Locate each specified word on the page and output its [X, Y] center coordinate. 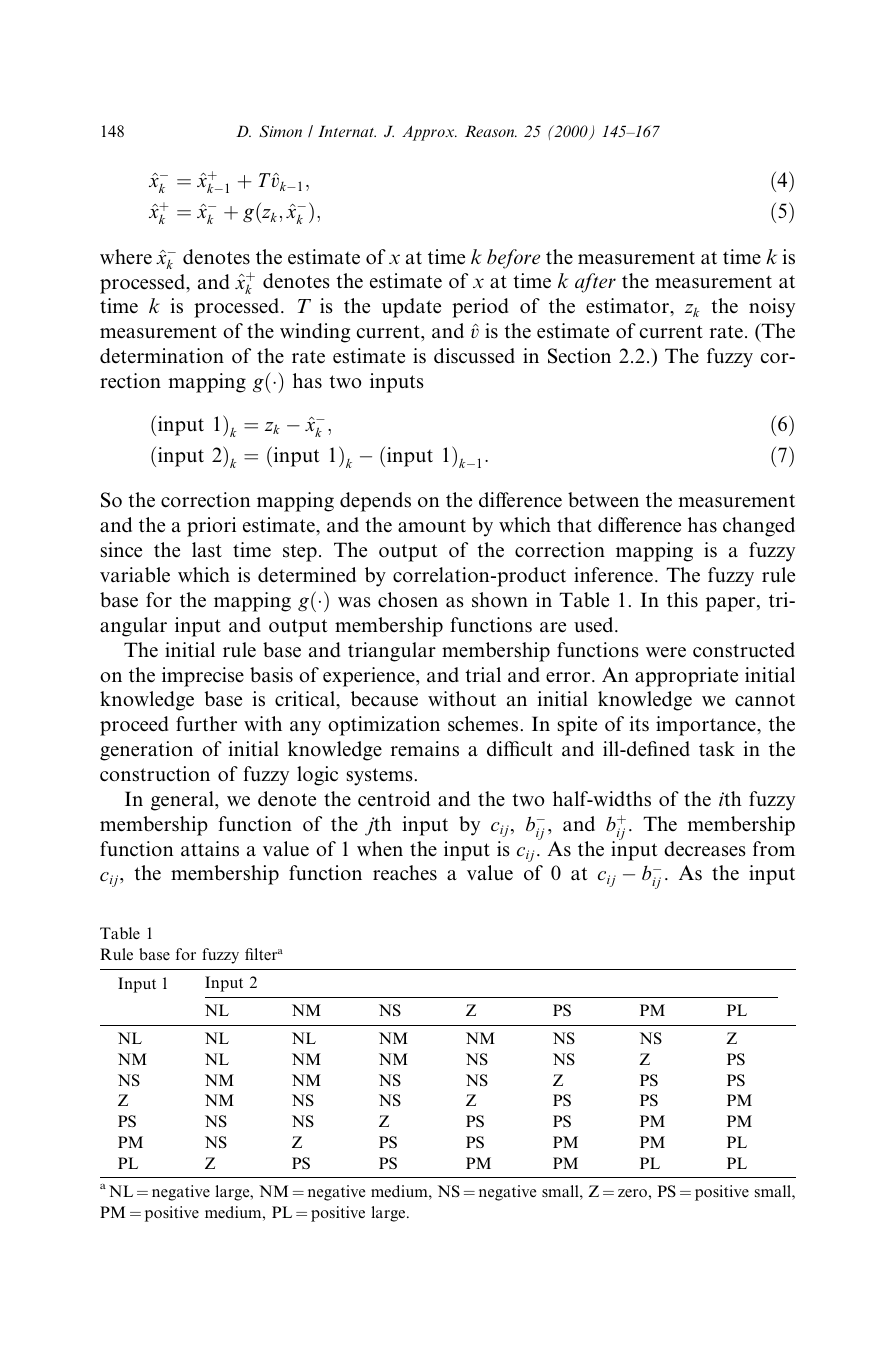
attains [210, 849]
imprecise [203, 677]
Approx [429, 133]
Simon [280, 131]
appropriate [686, 677]
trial [483, 675]
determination [162, 356]
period [480, 308]
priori [211, 527]
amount [432, 526]
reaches [405, 873]
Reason [491, 131]
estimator [629, 307]
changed [759, 527]
